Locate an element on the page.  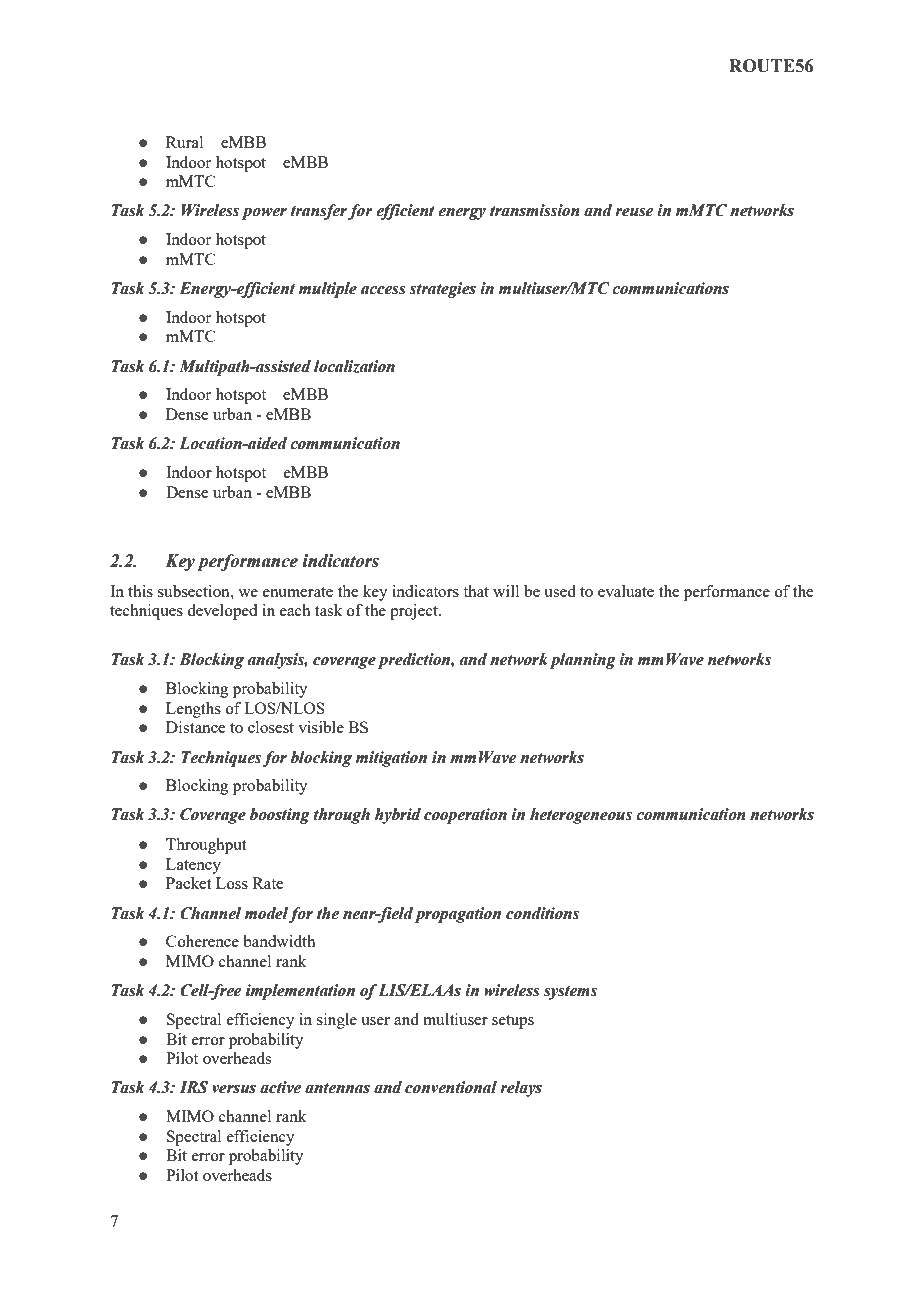
transfer is located at coordinates (319, 212).
